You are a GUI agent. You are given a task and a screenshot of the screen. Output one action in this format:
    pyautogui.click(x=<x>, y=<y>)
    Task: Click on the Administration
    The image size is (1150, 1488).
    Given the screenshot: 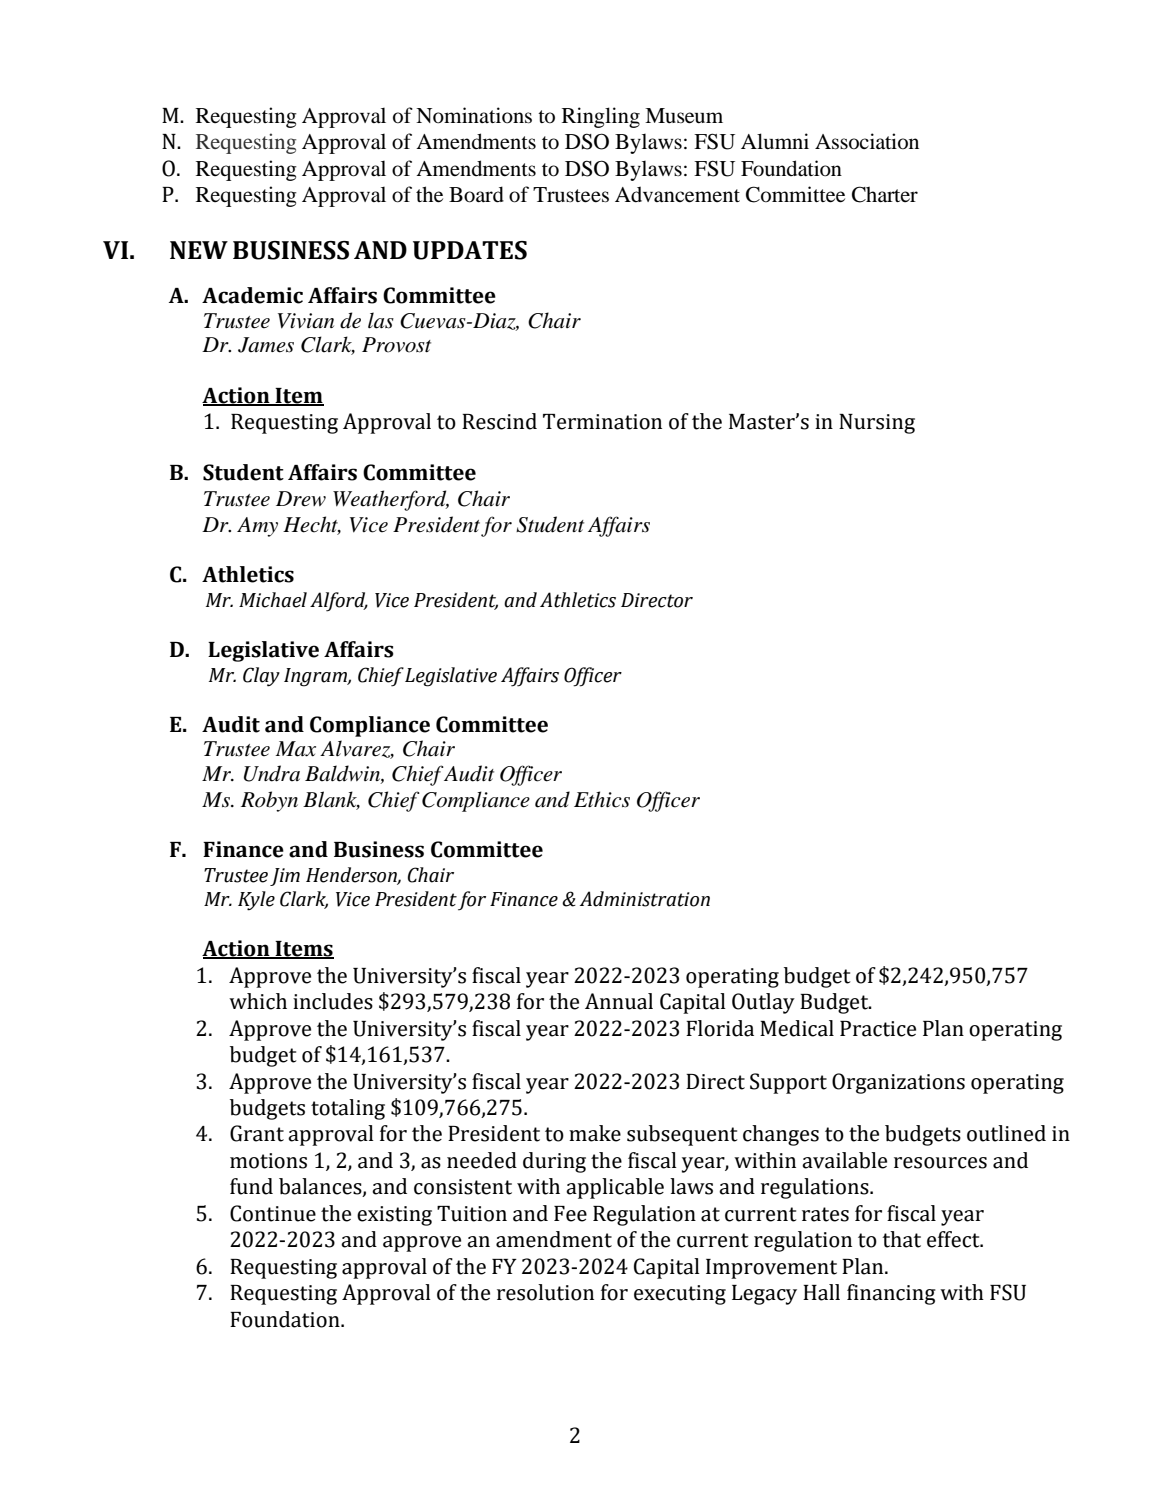 What is the action you would take?
    pyautogui.click(x=645, y=899)
